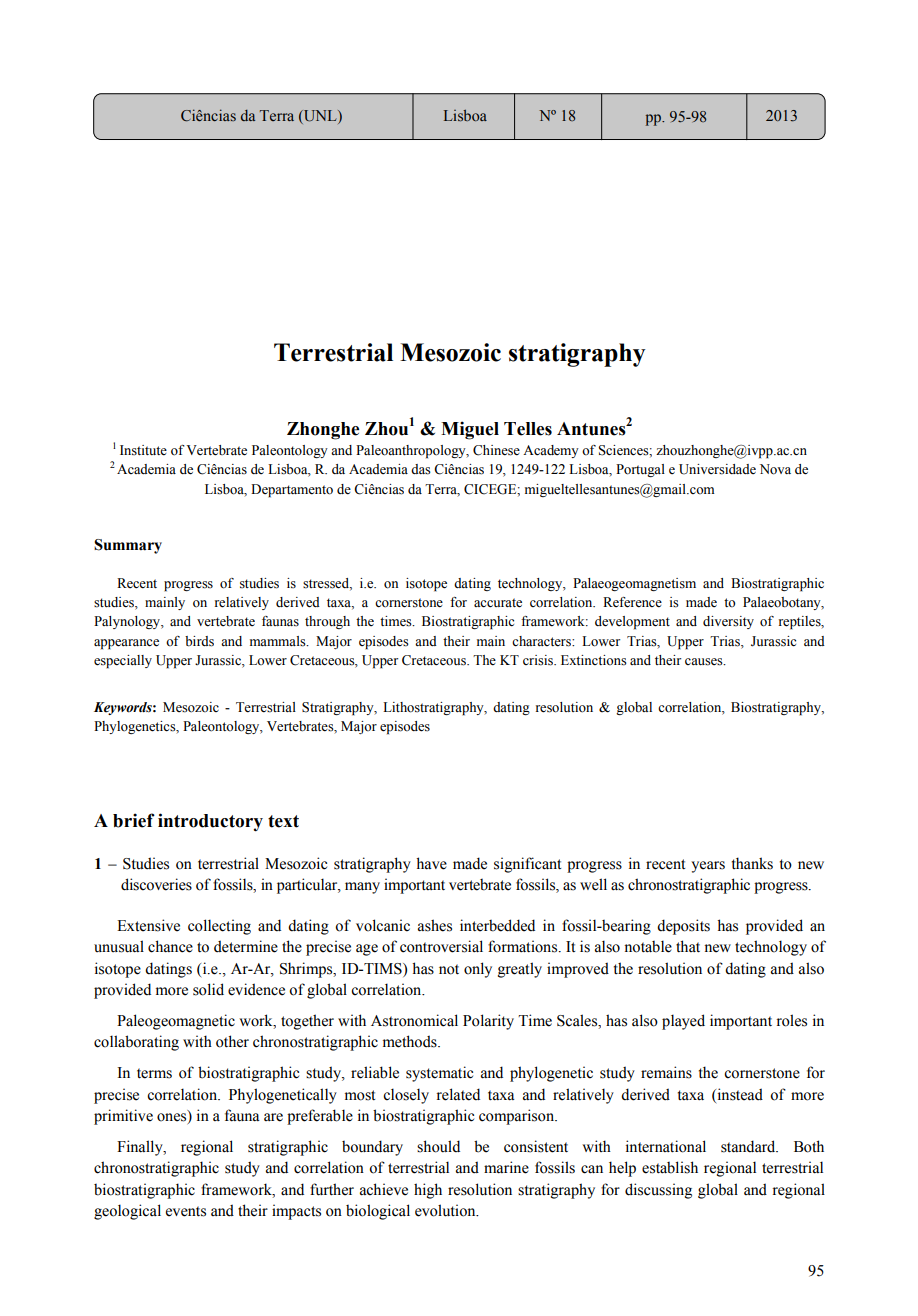 The height and width of the screenshot is (1316, 918). What do you see at coordinates (658, 1191) in the screenshot?
I see `discussing` at bounding box center [658, 1191].
